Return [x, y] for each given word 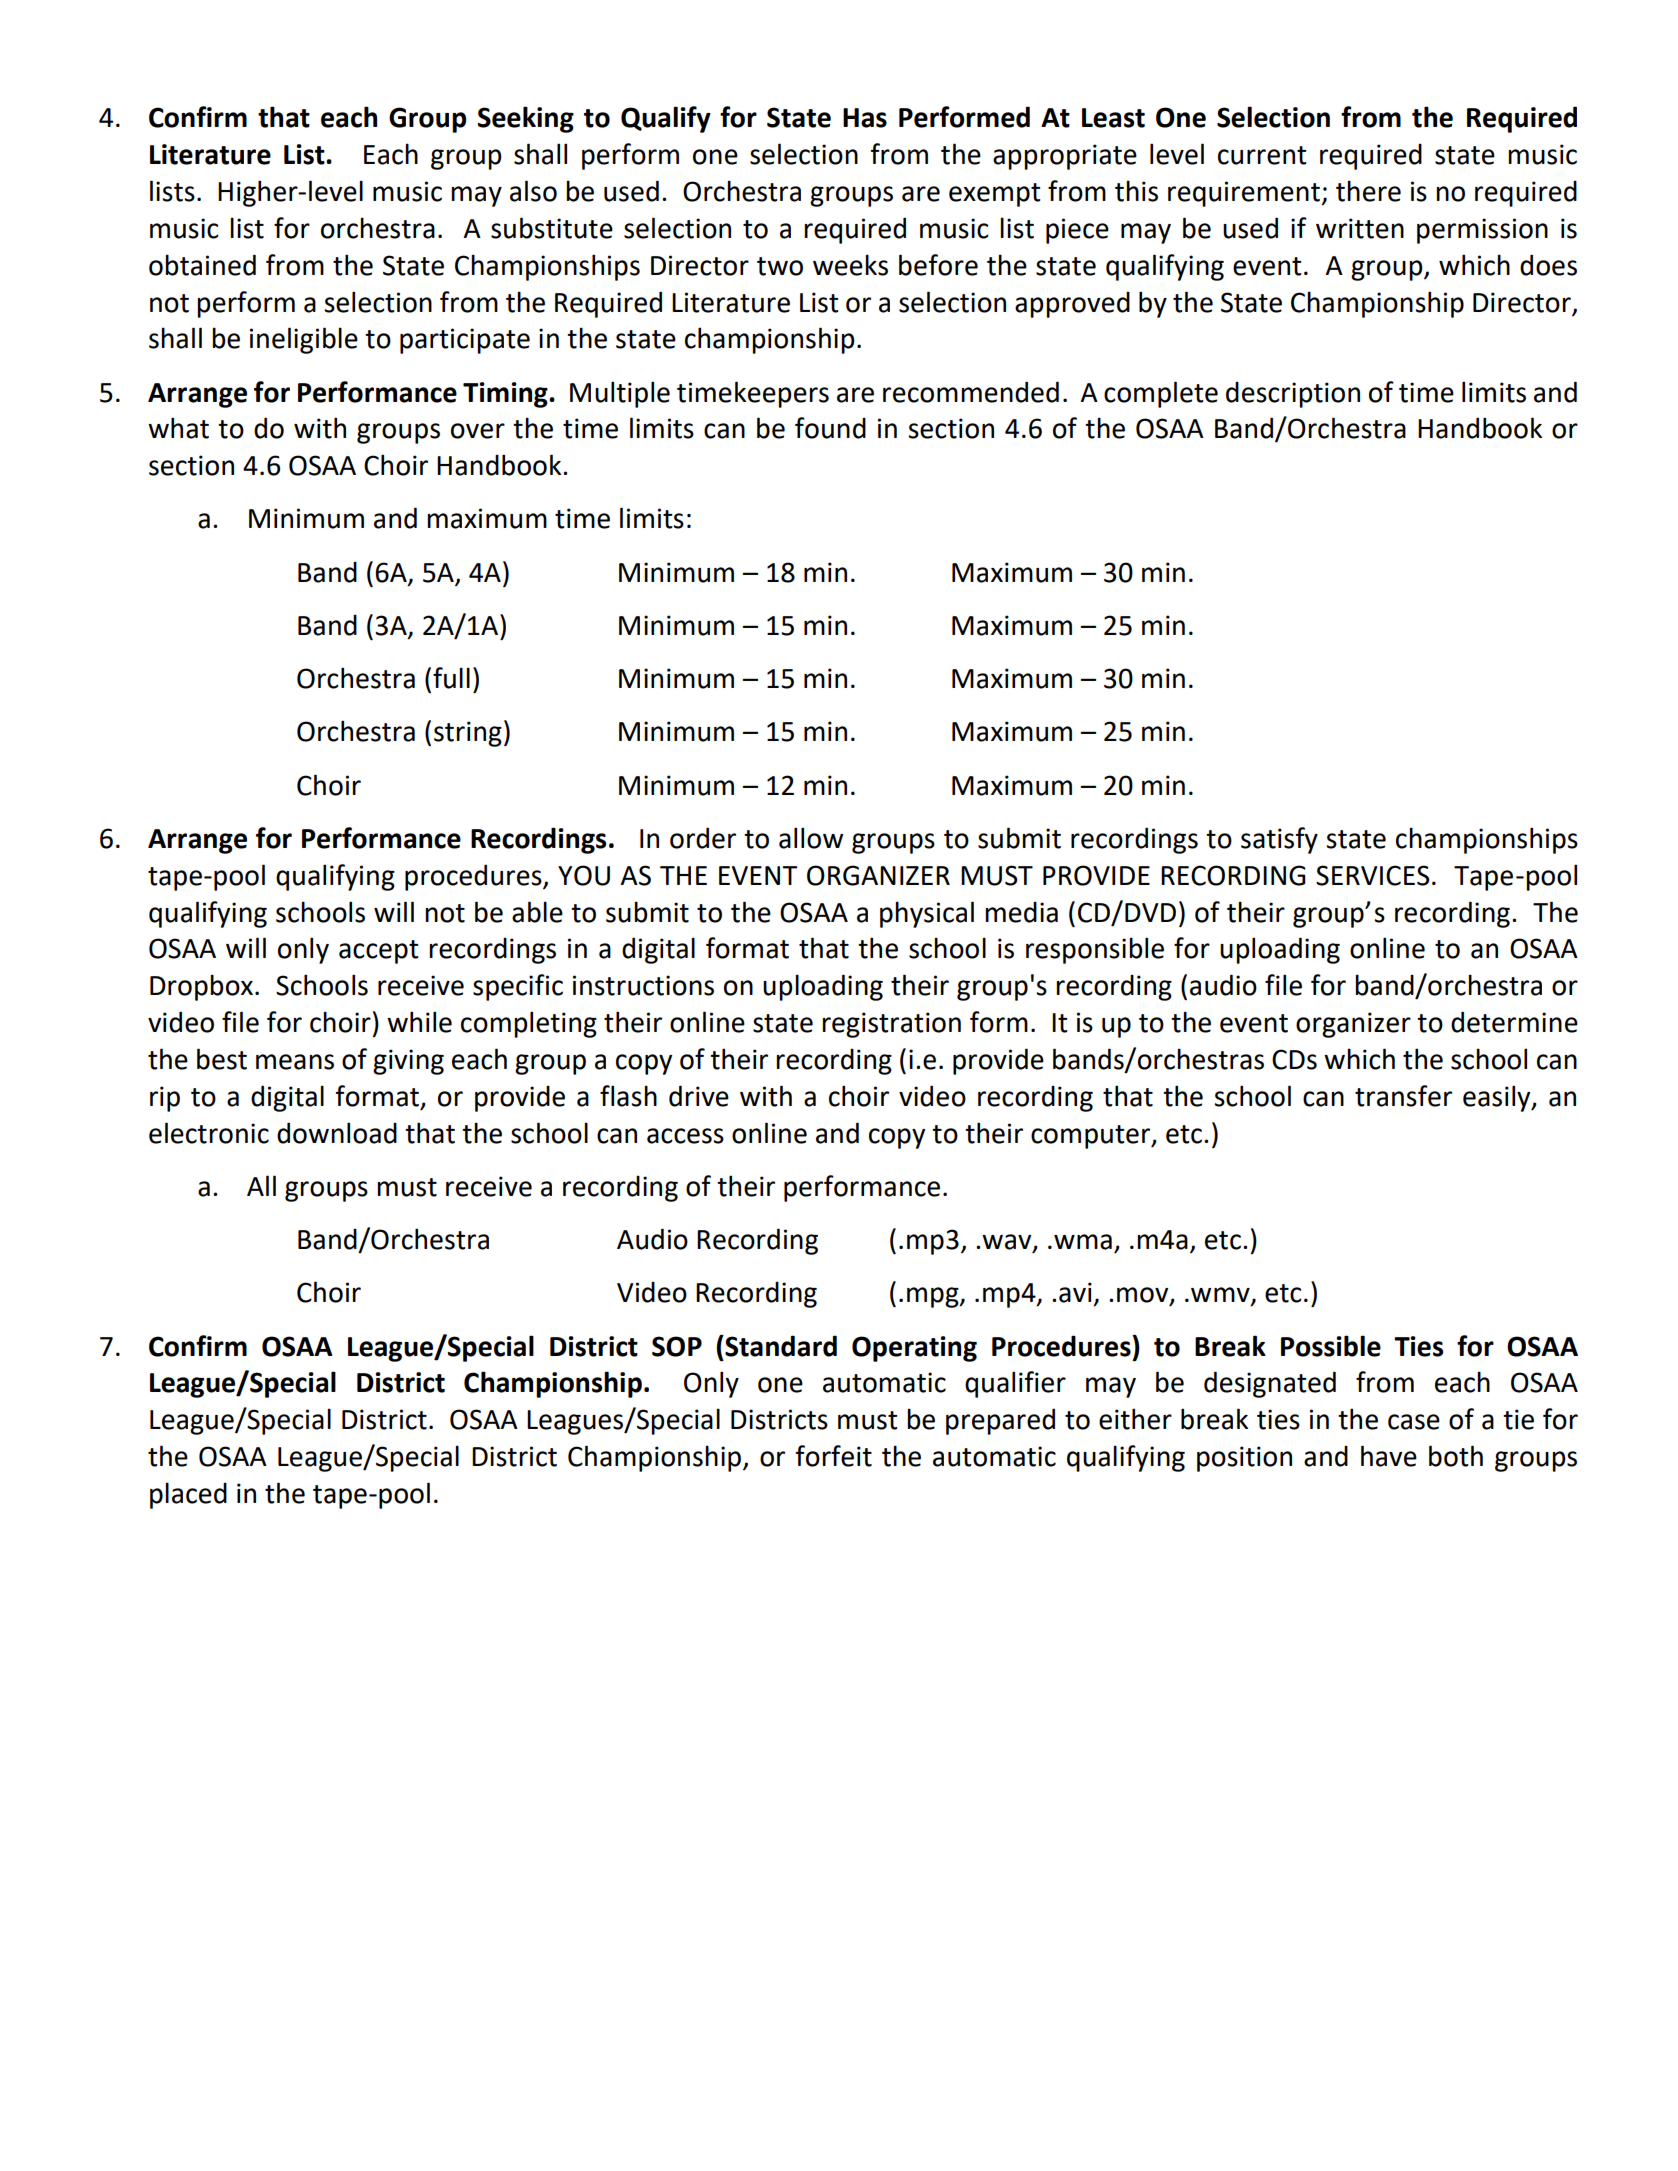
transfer [1403, 1096]
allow [811, 838]
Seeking [526, 119]
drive [699, 1096]
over [478, 431]
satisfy [1279, 840]
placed [188, 1495]
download [337, 1133]
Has [865, 118]
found [830, 428]
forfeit [834, 1456]
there [1368, 191]
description [1293, 395]
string [468, 734]
